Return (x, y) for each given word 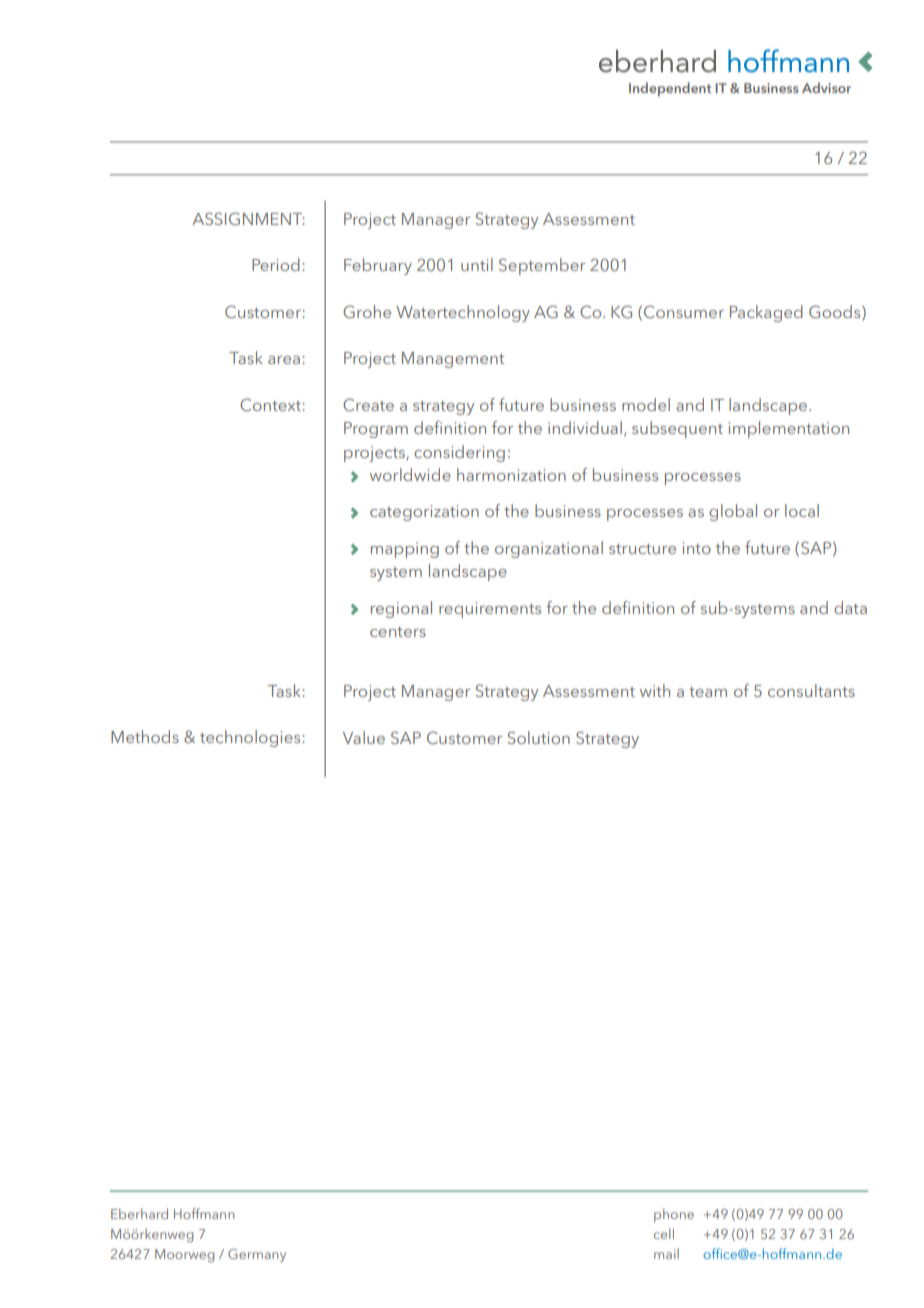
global (733, 512)
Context (270, 404)
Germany (257, 1255)
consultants (811, 690)
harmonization (511, 474)
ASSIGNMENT (248, 218)
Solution (539, 737)
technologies (250, 738)
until (477, 264)
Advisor (826, 87)
